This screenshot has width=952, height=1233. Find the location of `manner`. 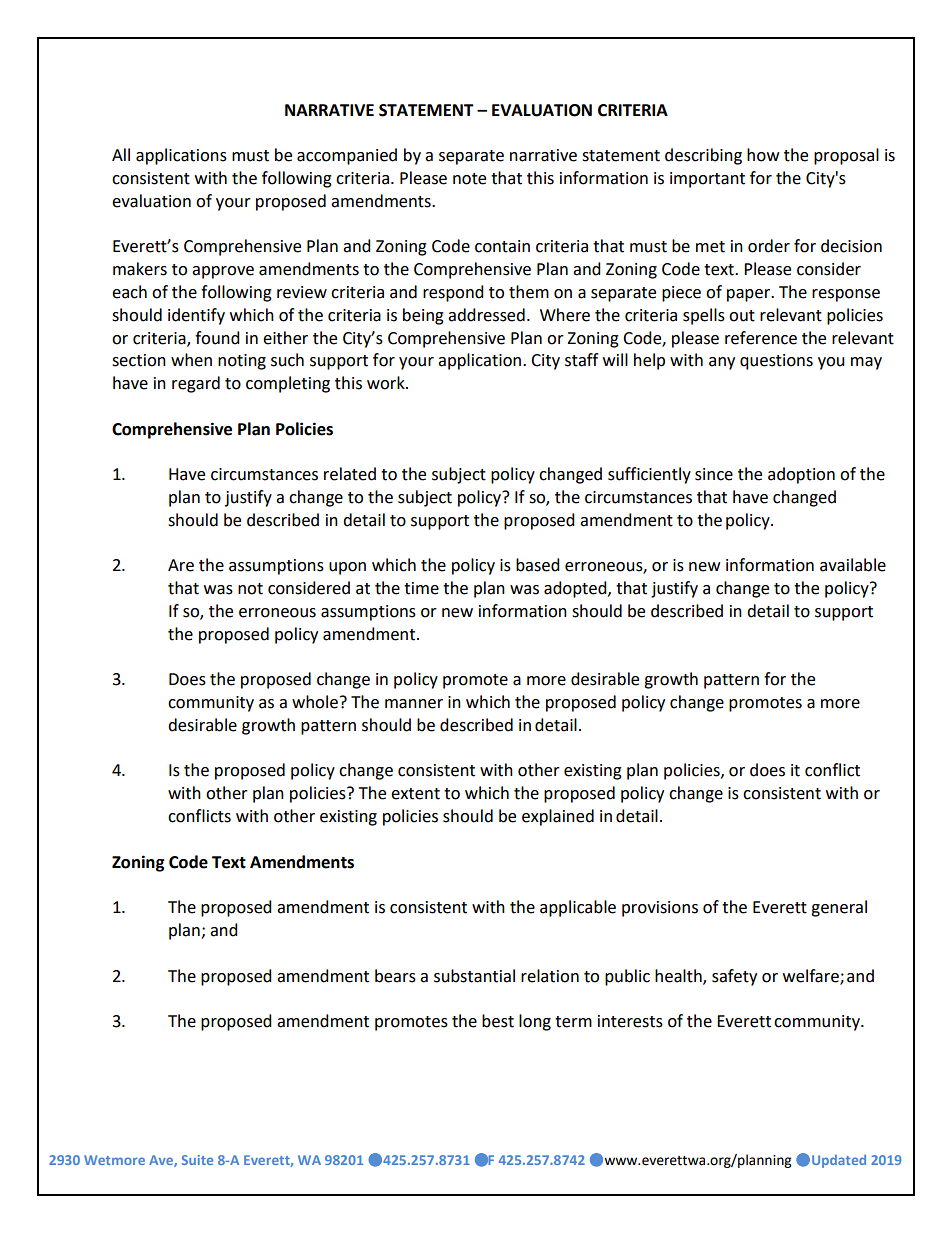

manner is located at coordinates (414, 704).
